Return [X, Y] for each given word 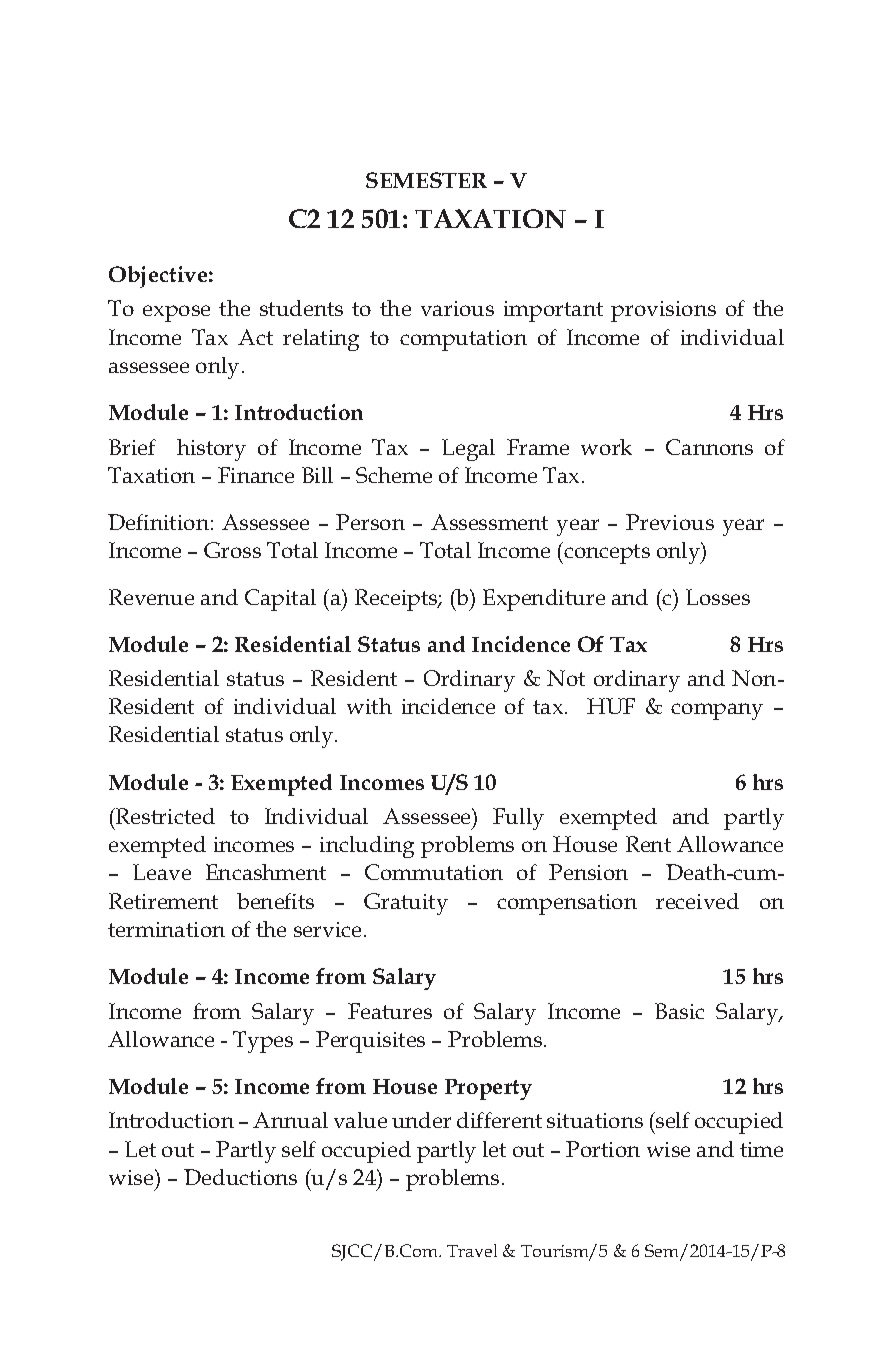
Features [390, 1011]
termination [166, 929]
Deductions [240, 1177]
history [211, 450]
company [717, 711]
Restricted [164, 816]
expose [176, 313]
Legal [468, 450]
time [761, 1149]
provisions [663, 311]
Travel [472, 1250]
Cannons [709, 447]
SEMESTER [426, 180]
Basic [679, 1011]
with [369, 706]
